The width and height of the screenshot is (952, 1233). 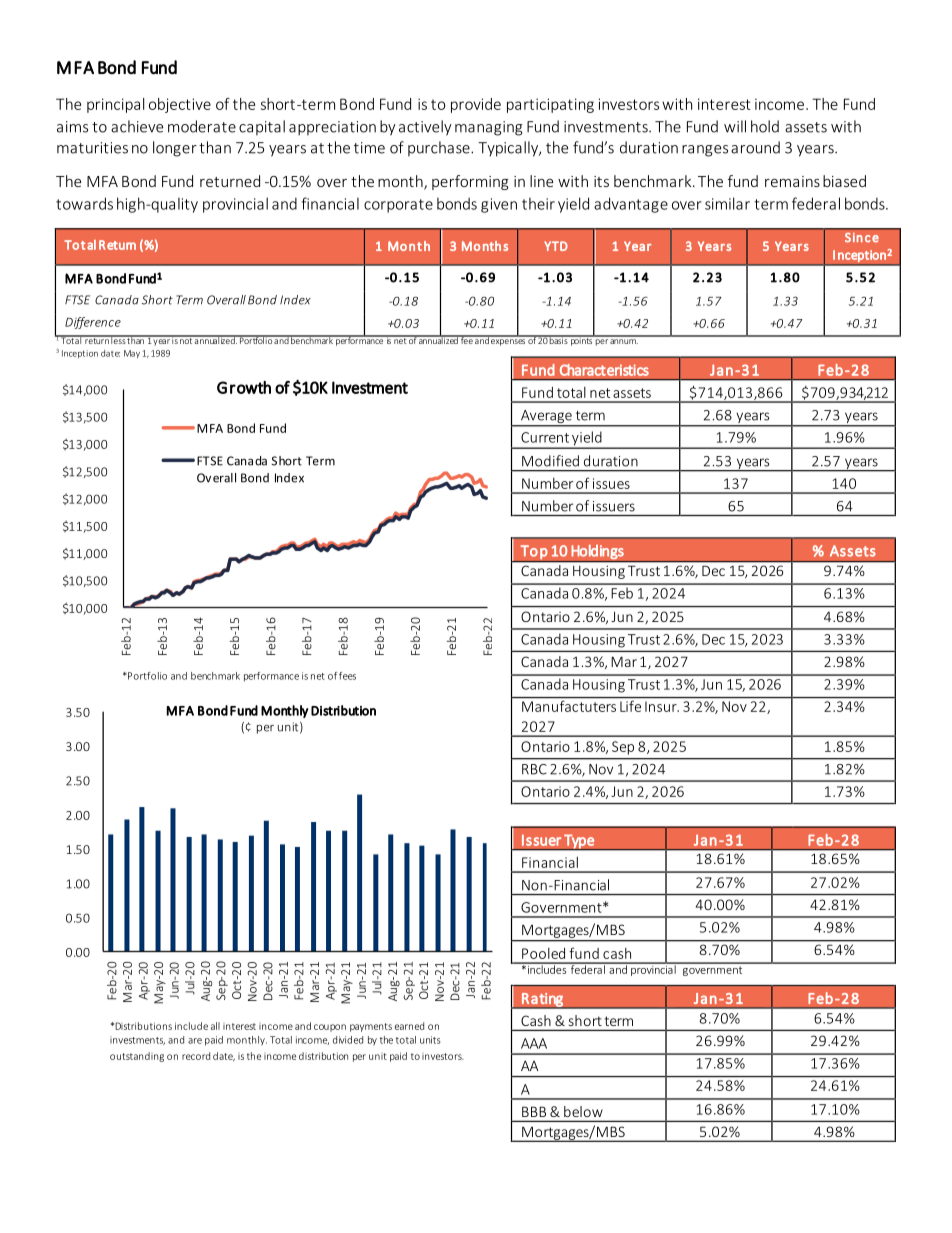 What do you see at coordinates (604, 370) in the screenshot?
I see `Characteristics` at bounding box center [604, 370].
